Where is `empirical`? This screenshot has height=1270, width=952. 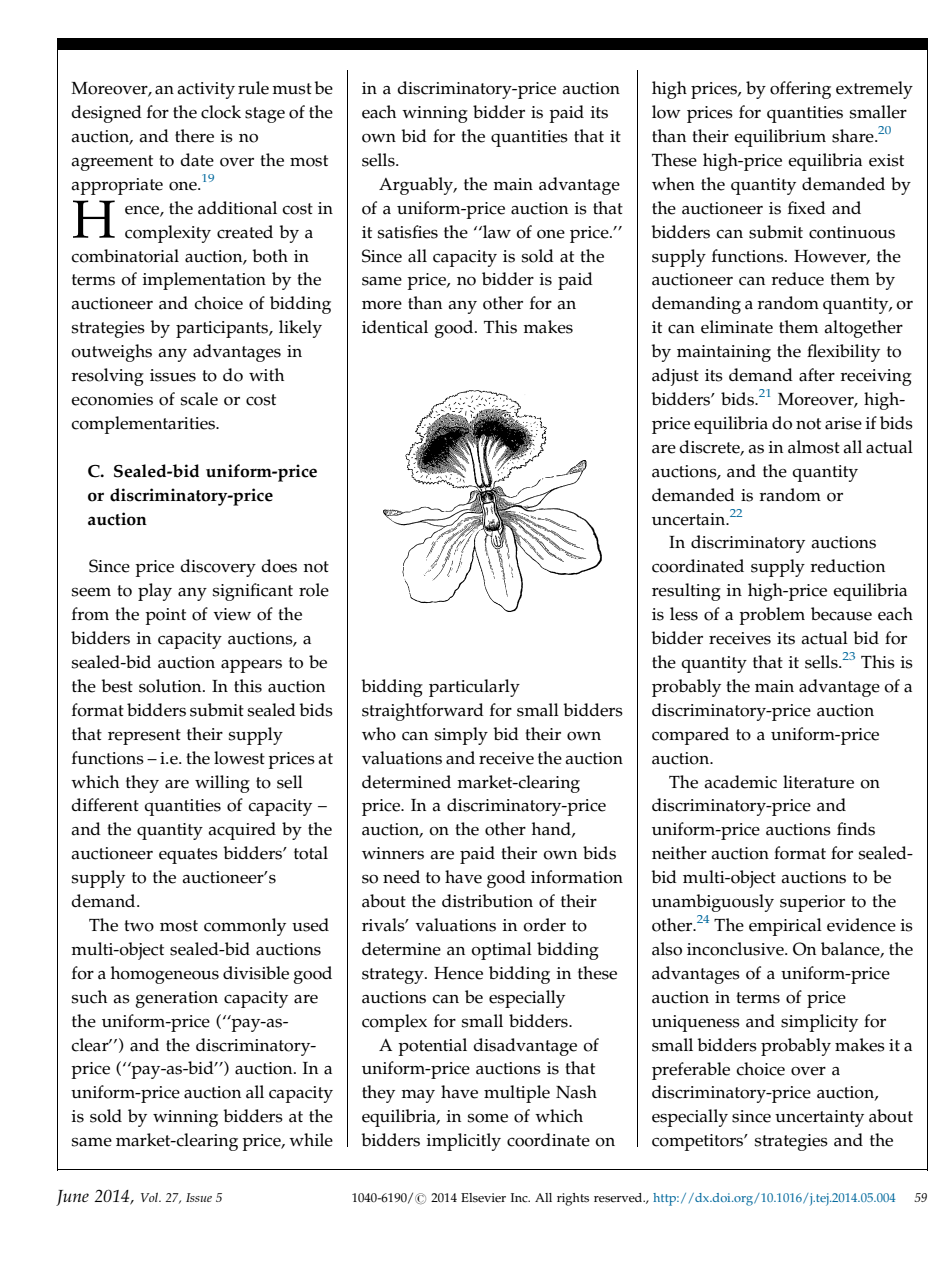
empirical is located at coordinates (785, 927).
